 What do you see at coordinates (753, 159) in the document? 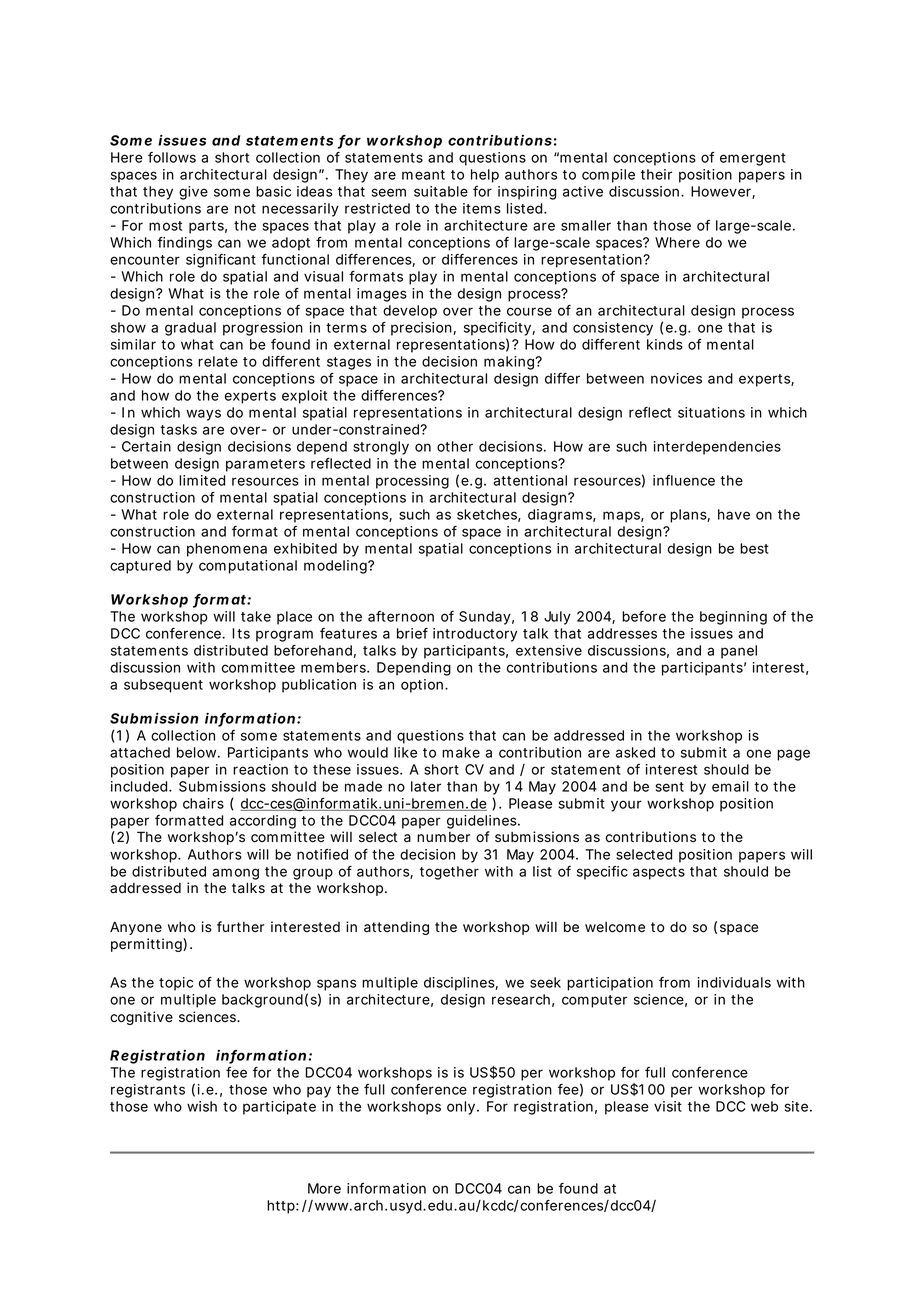
I see `emergent` at bounding box center [753, 159].
